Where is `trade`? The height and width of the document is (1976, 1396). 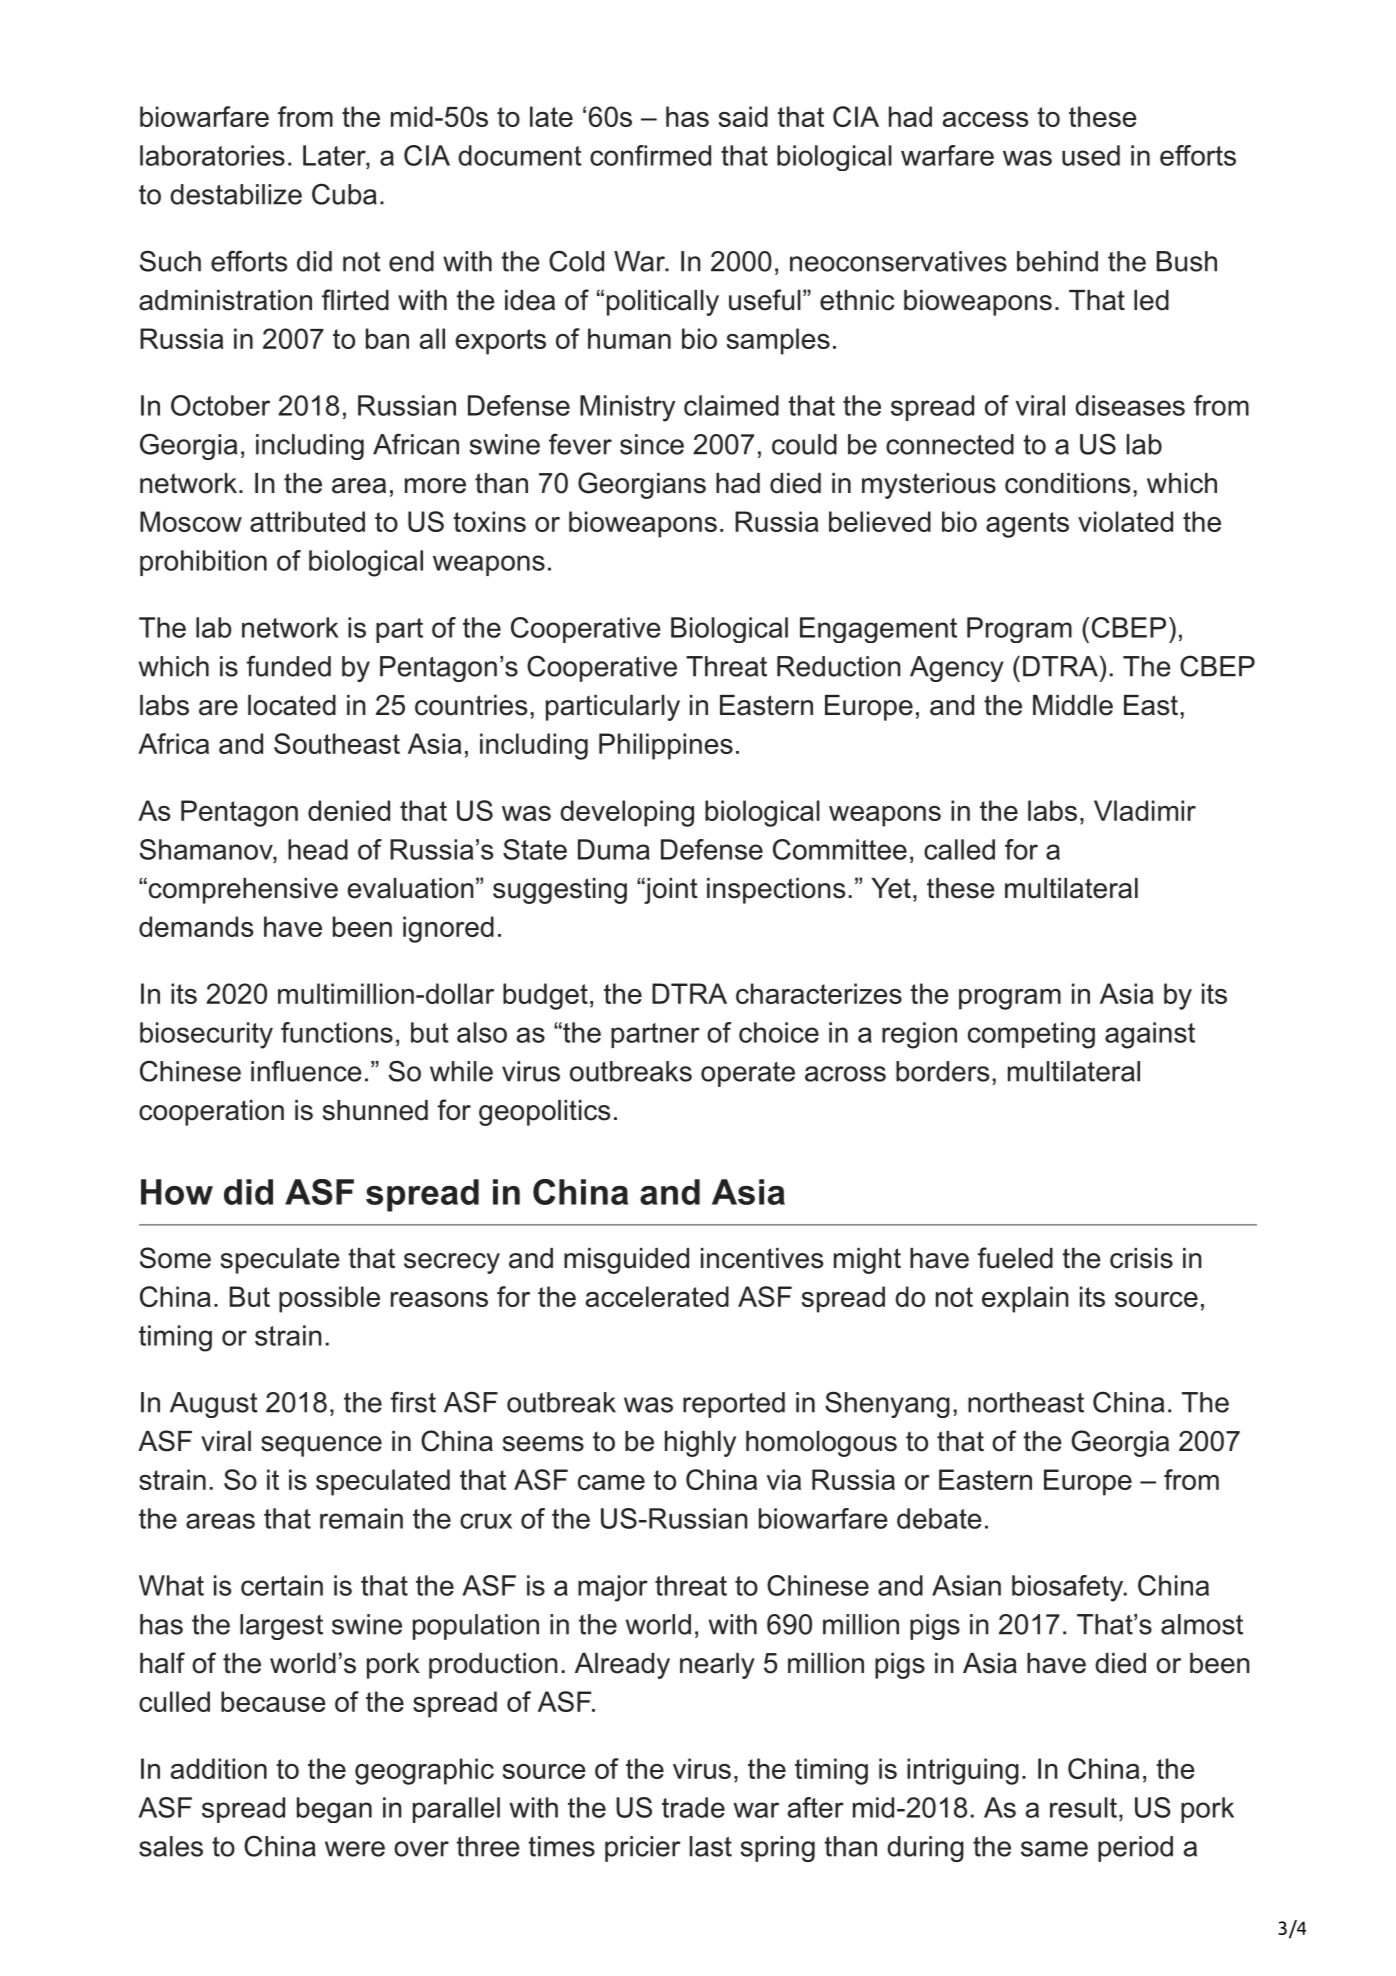 trade is located at coordinates (693, 1807).
